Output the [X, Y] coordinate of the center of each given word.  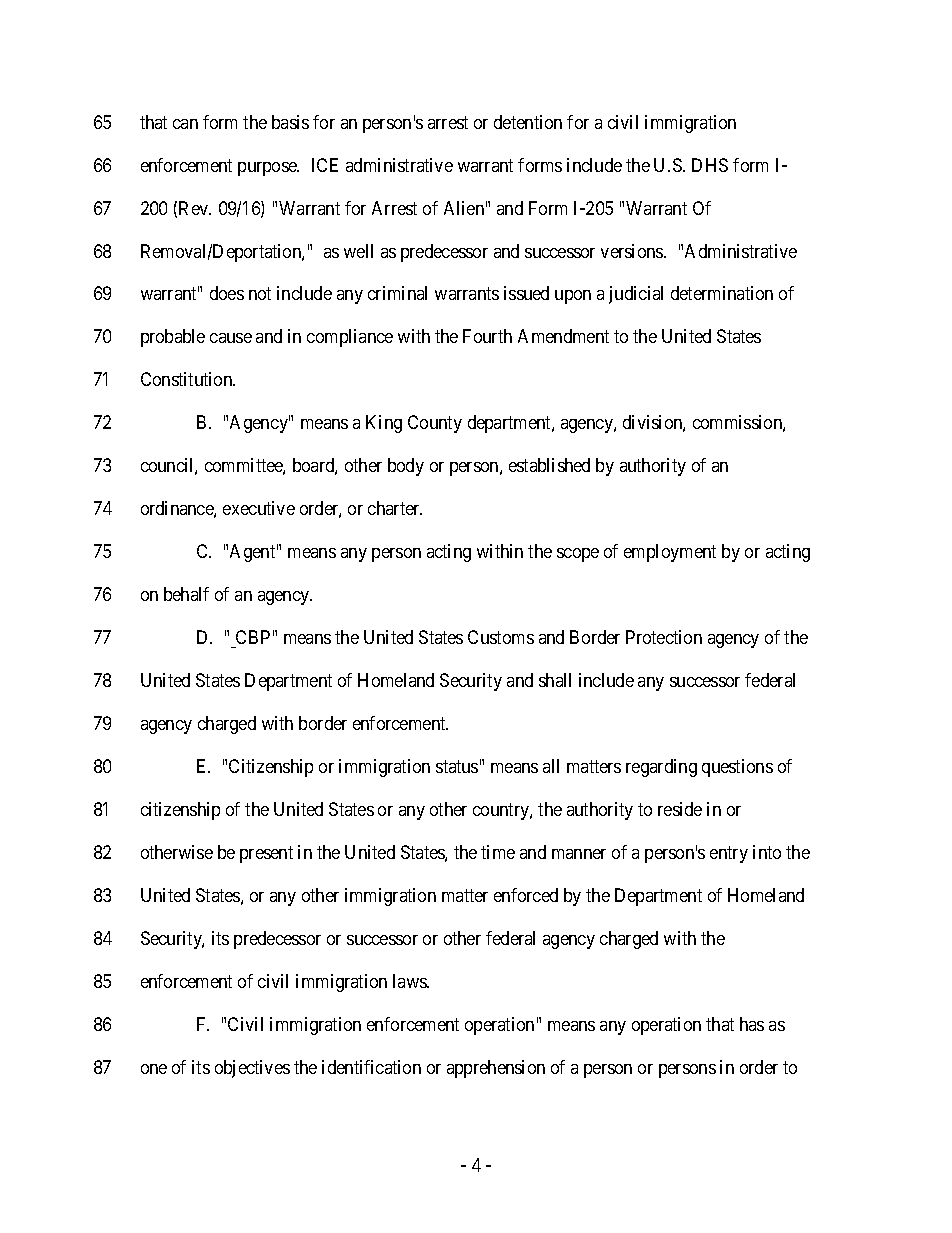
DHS [710, 165]
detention [528, 122]
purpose [268, 169]
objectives [252, 1069]
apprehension [496, 1069]
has [752, 1024]
